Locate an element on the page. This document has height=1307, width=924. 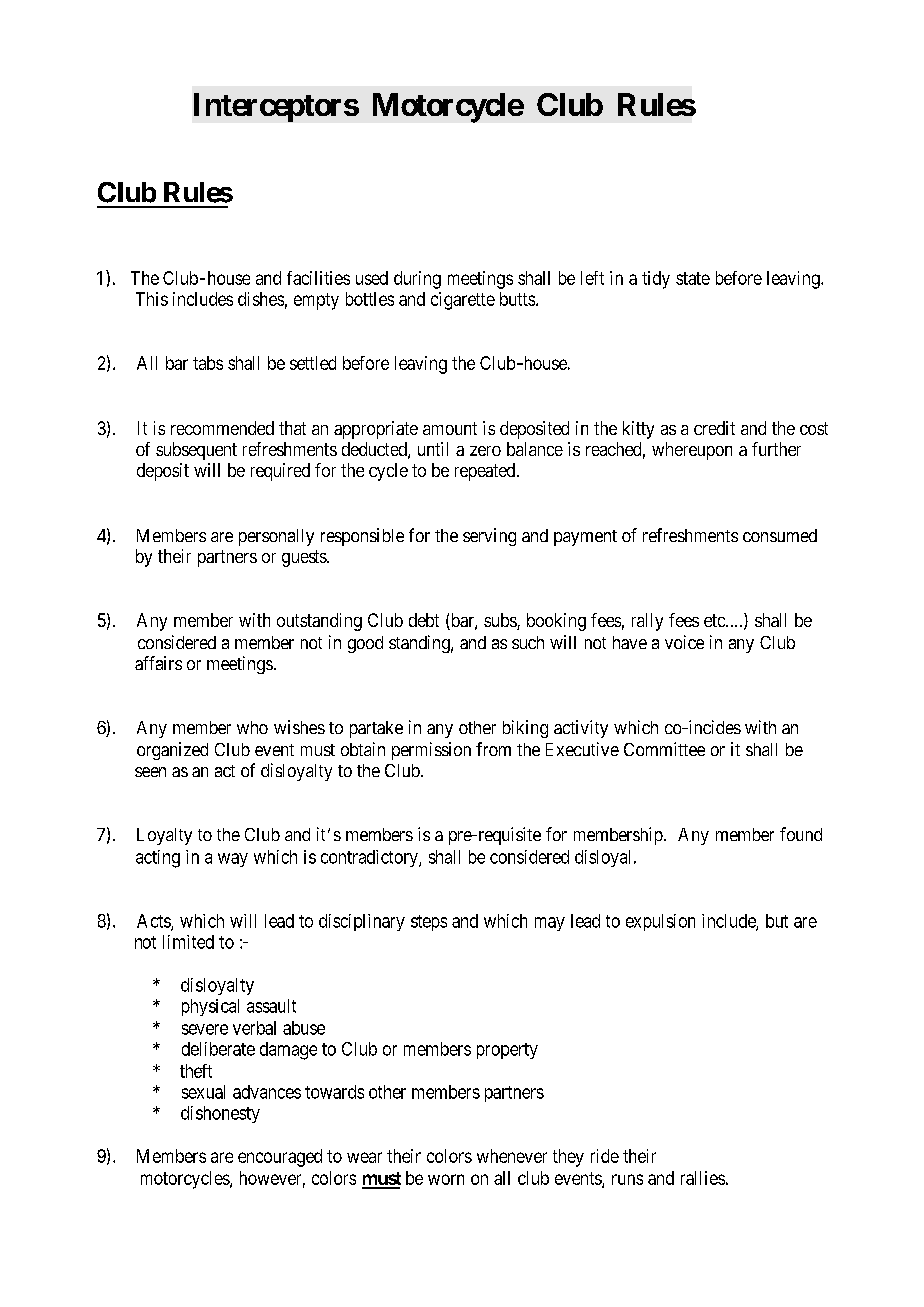
Committee is located at coordinates (664, 749).
